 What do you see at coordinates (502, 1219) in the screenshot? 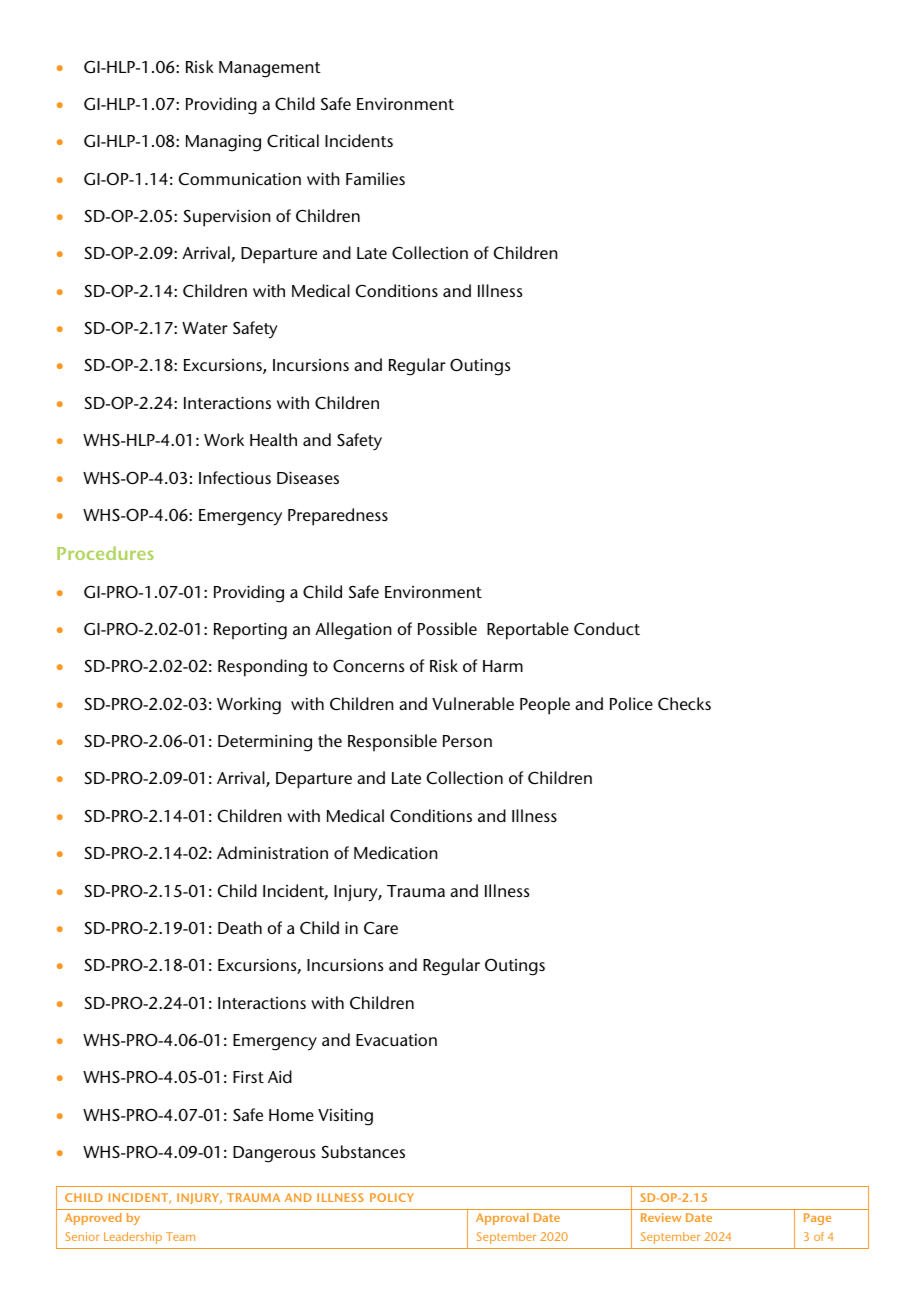
I see `Approval` at bounding box center [502, 1219].
